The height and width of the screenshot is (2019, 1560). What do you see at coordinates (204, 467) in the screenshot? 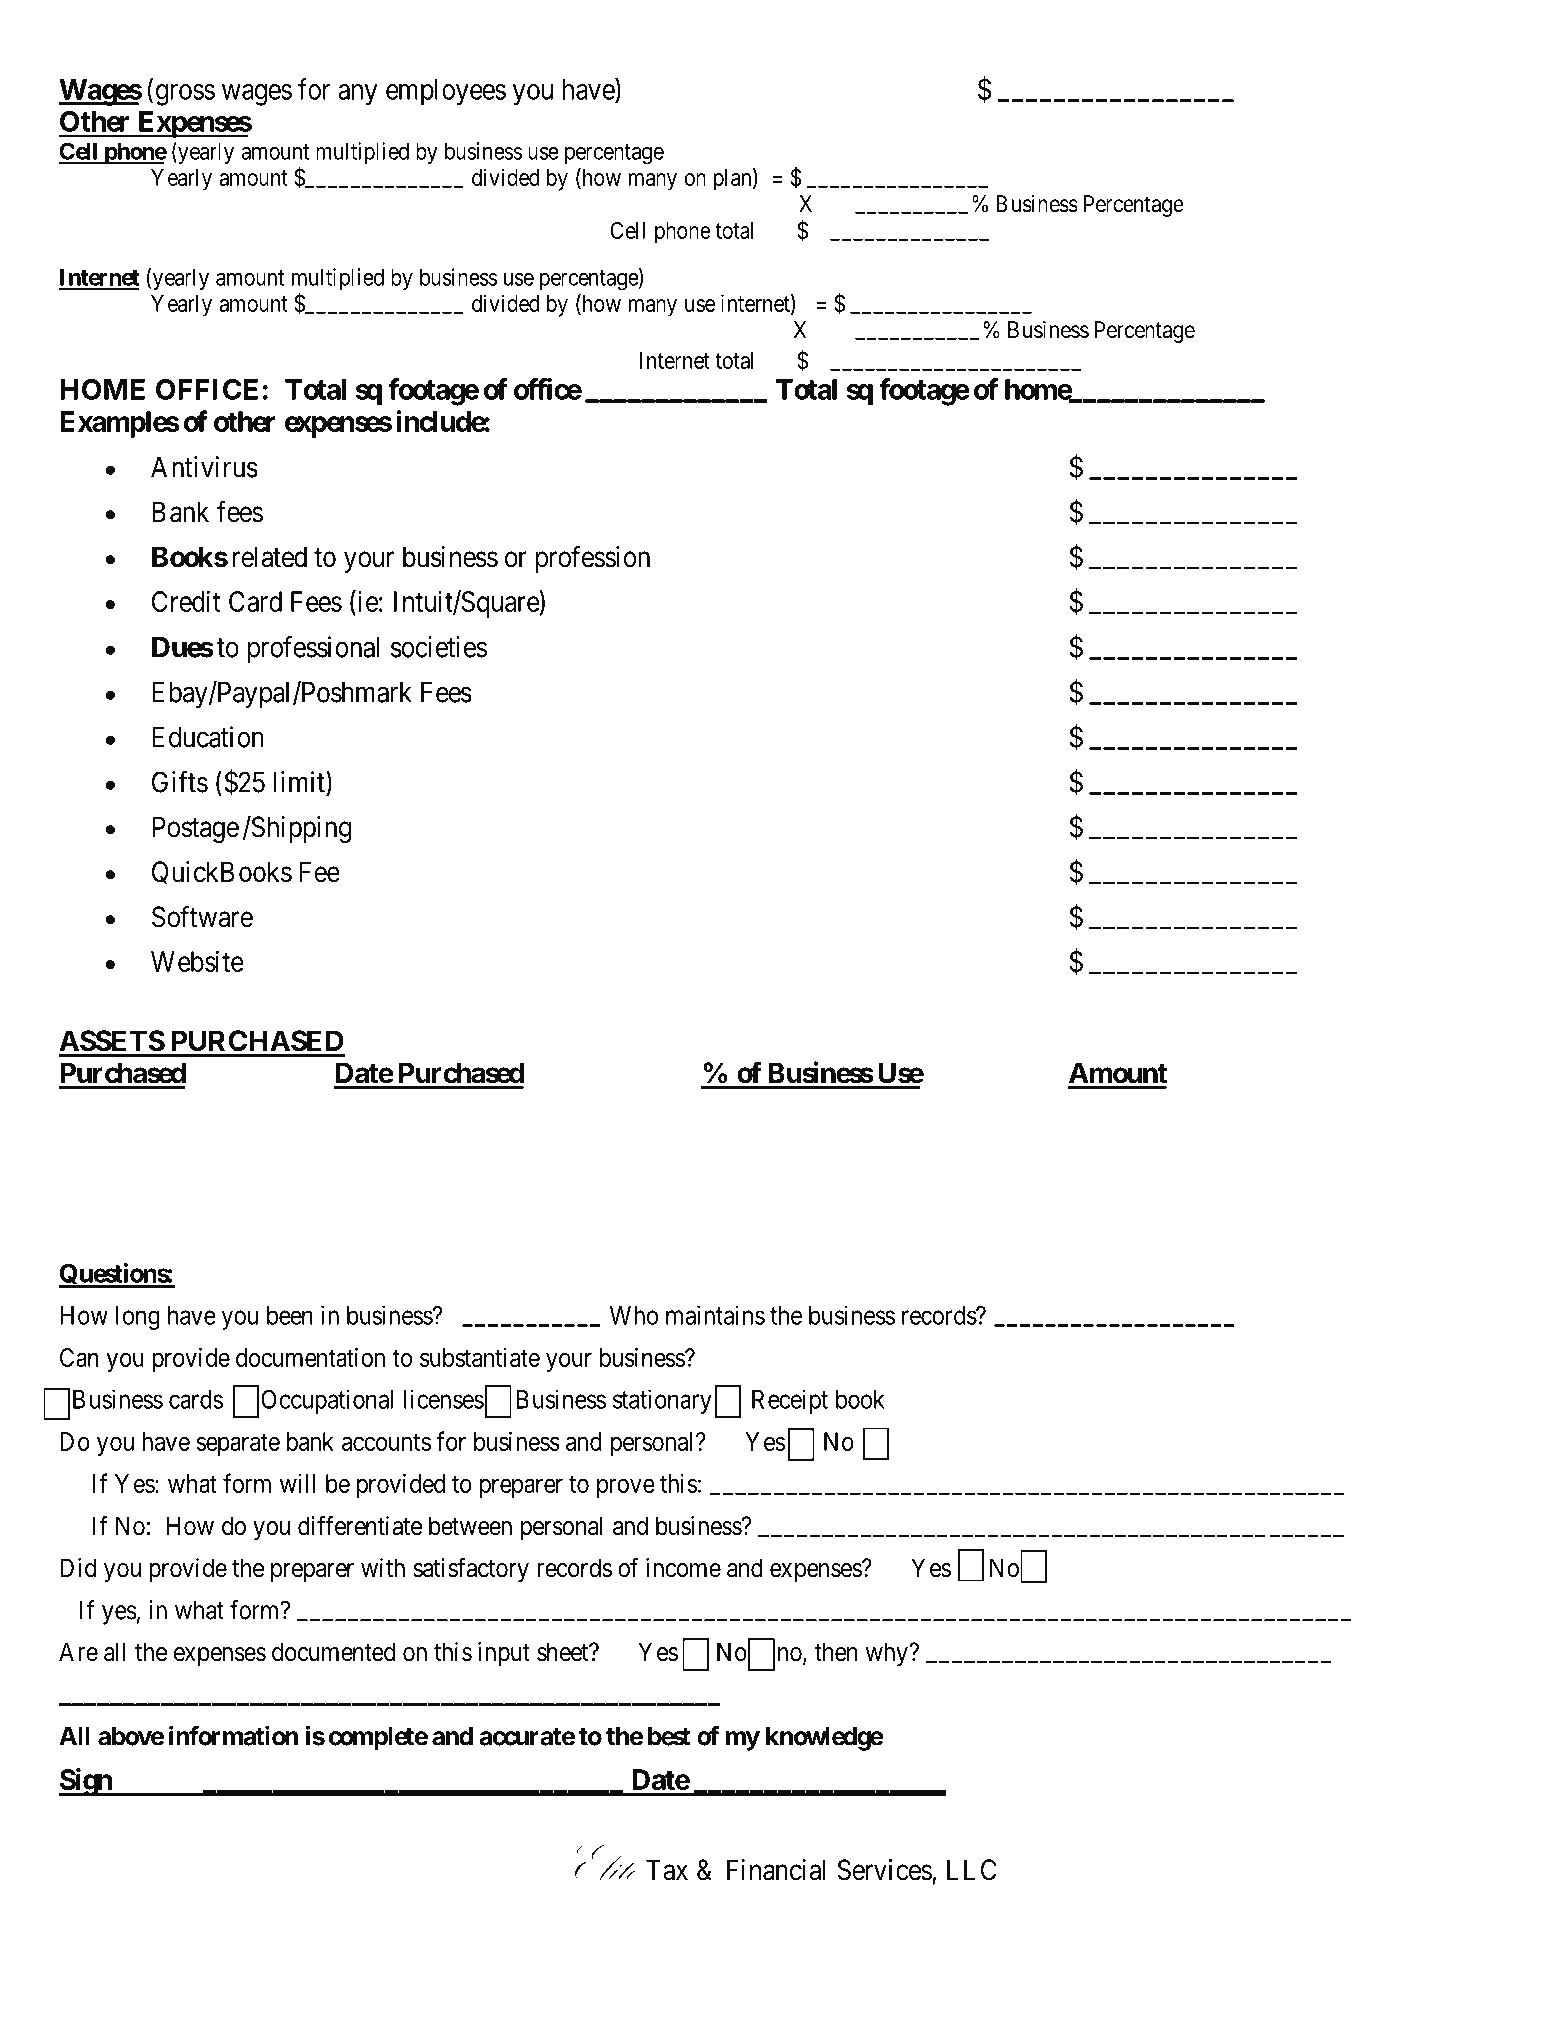
I see `Antivirus` at bounding box center [204, 467].
